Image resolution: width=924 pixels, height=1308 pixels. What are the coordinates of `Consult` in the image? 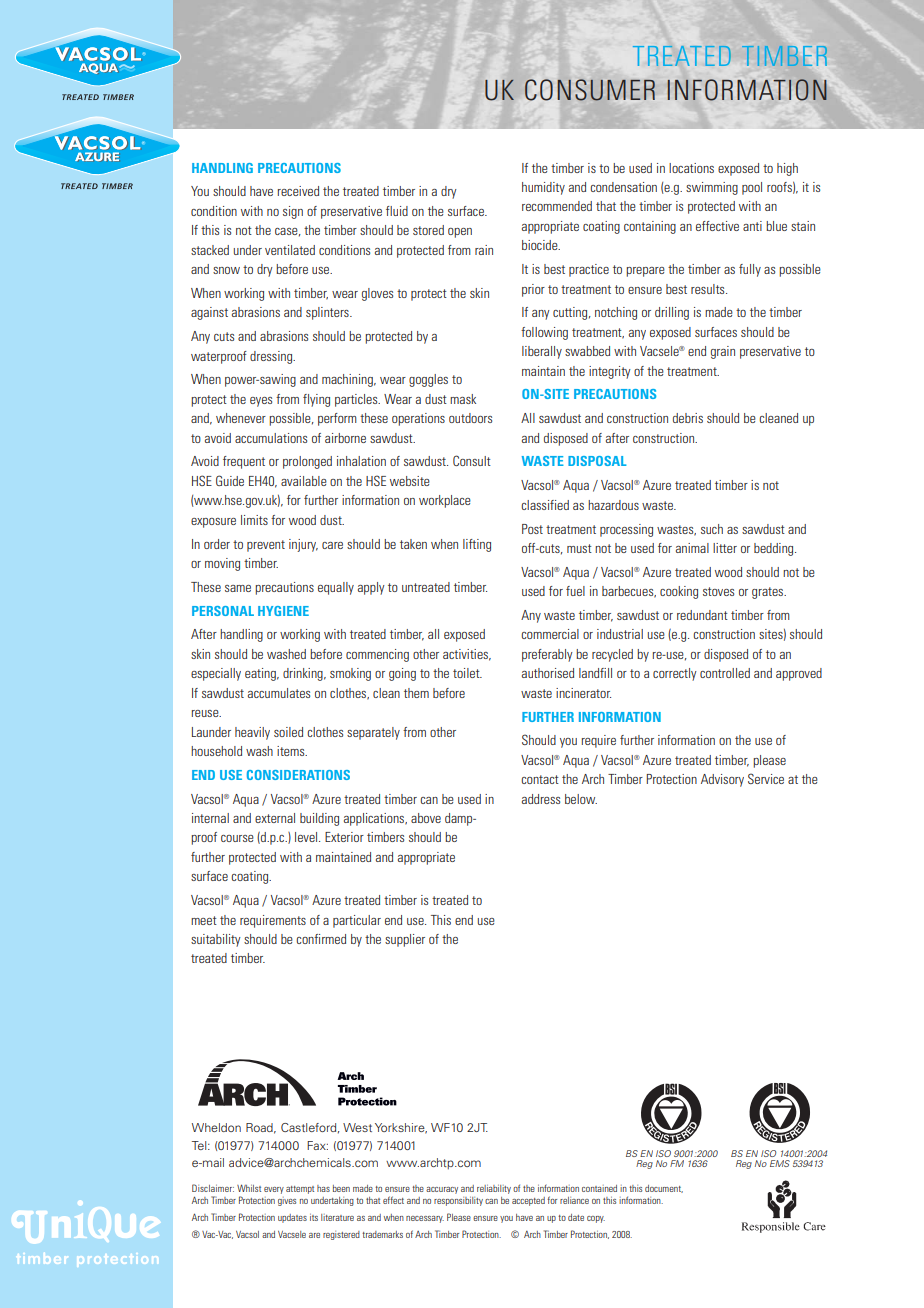 It's located at (472, 460).
